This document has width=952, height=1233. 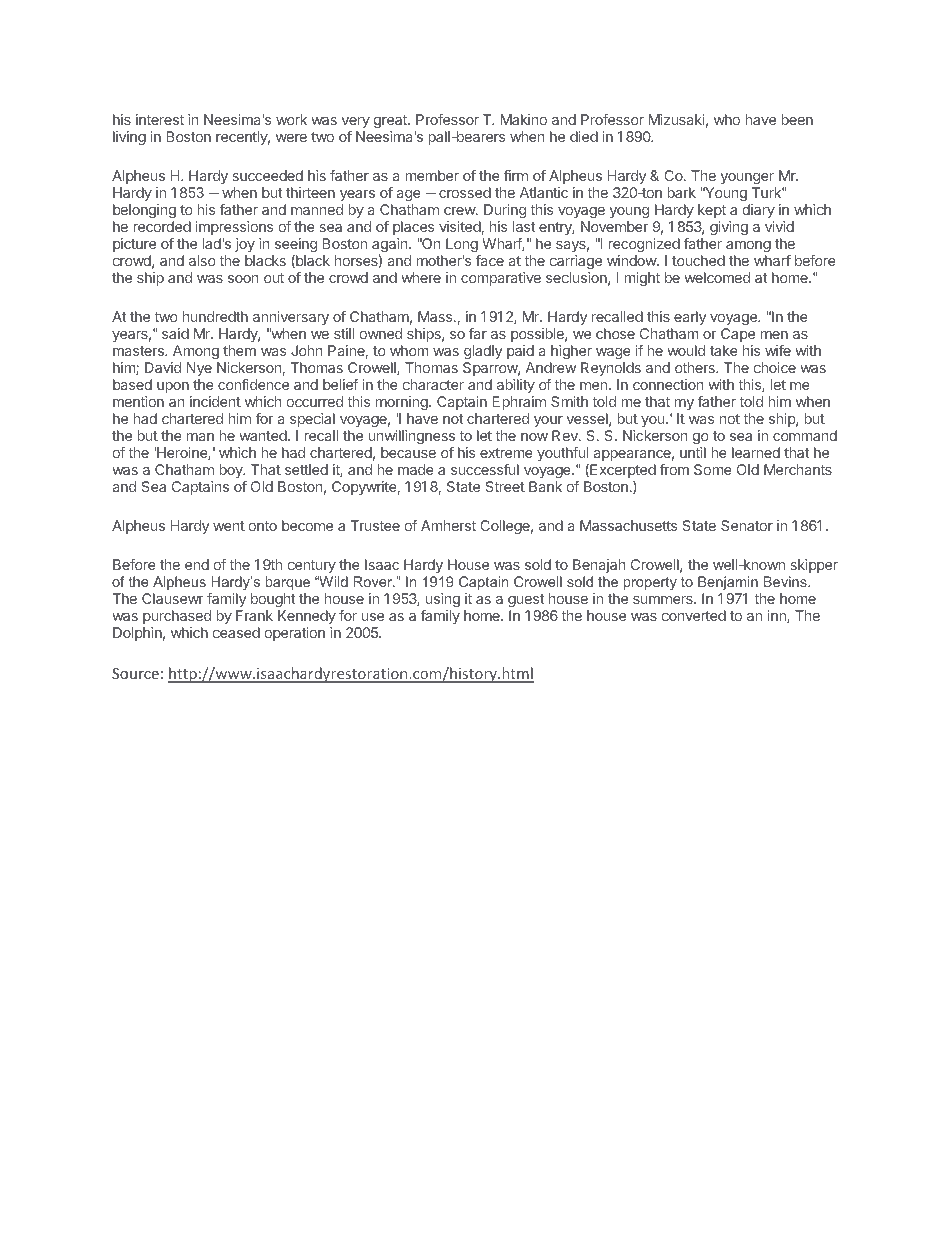 I want to click on been, so click(x=797, y=119).
